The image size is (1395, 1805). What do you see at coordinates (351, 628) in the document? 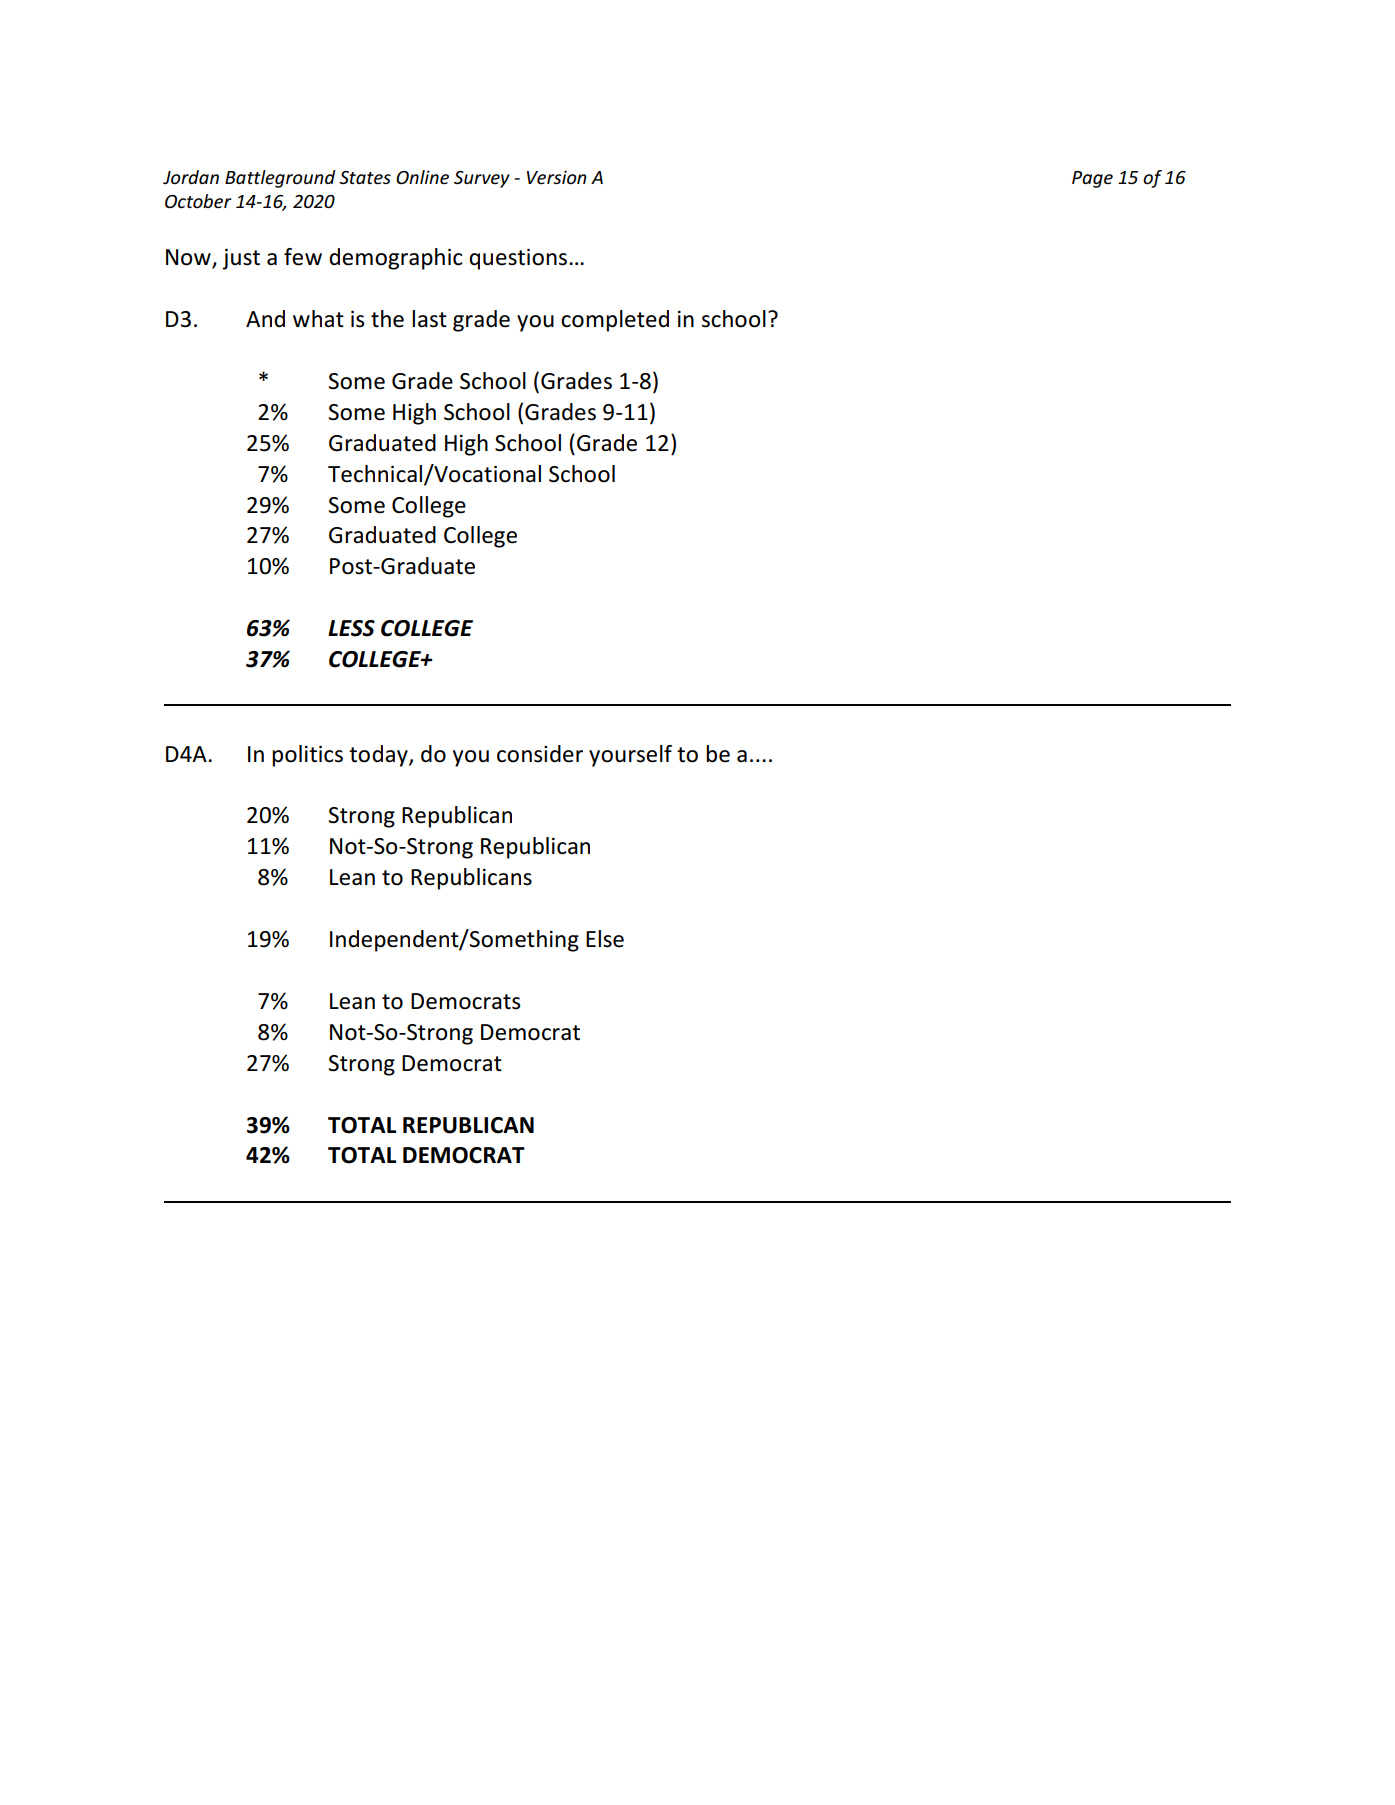
I see `LESS` at bounding box center [351, 628].
